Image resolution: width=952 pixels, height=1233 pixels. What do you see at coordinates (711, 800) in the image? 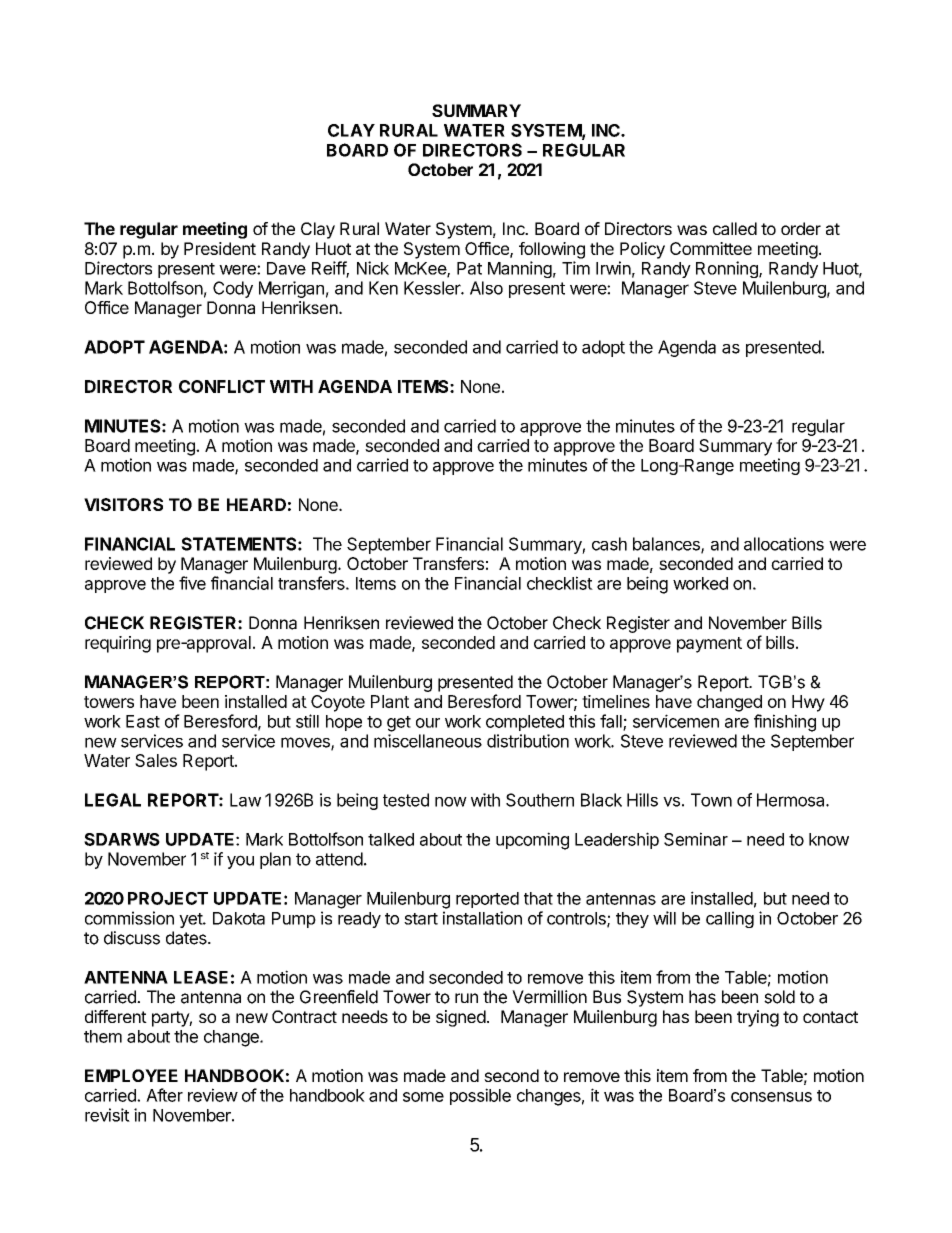
I see `Town` at bounding box center [711, 800].
